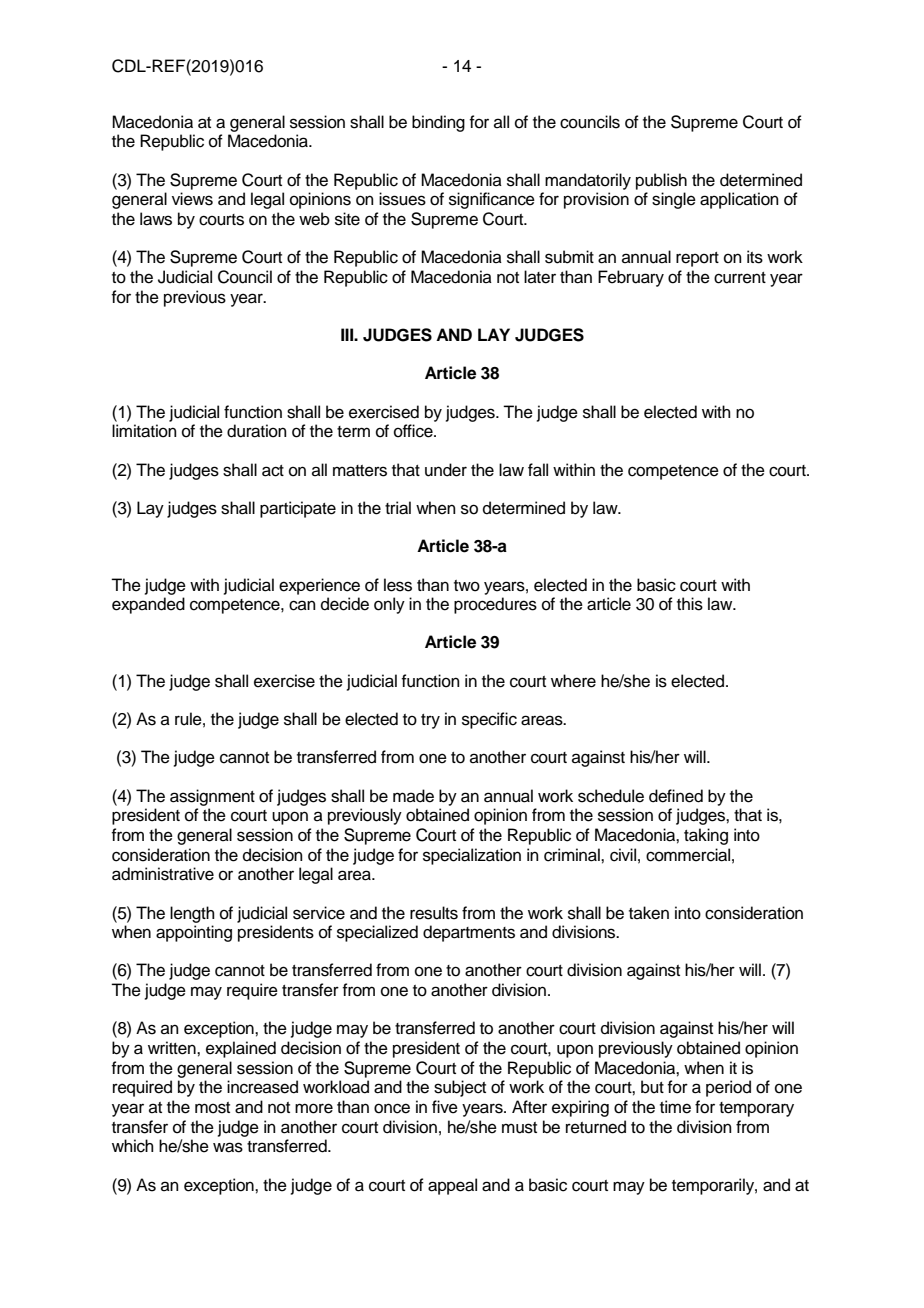  What do you see at coordinates (228, 1147) in the document?
I see `was` at bounding box center [228, 1147].
